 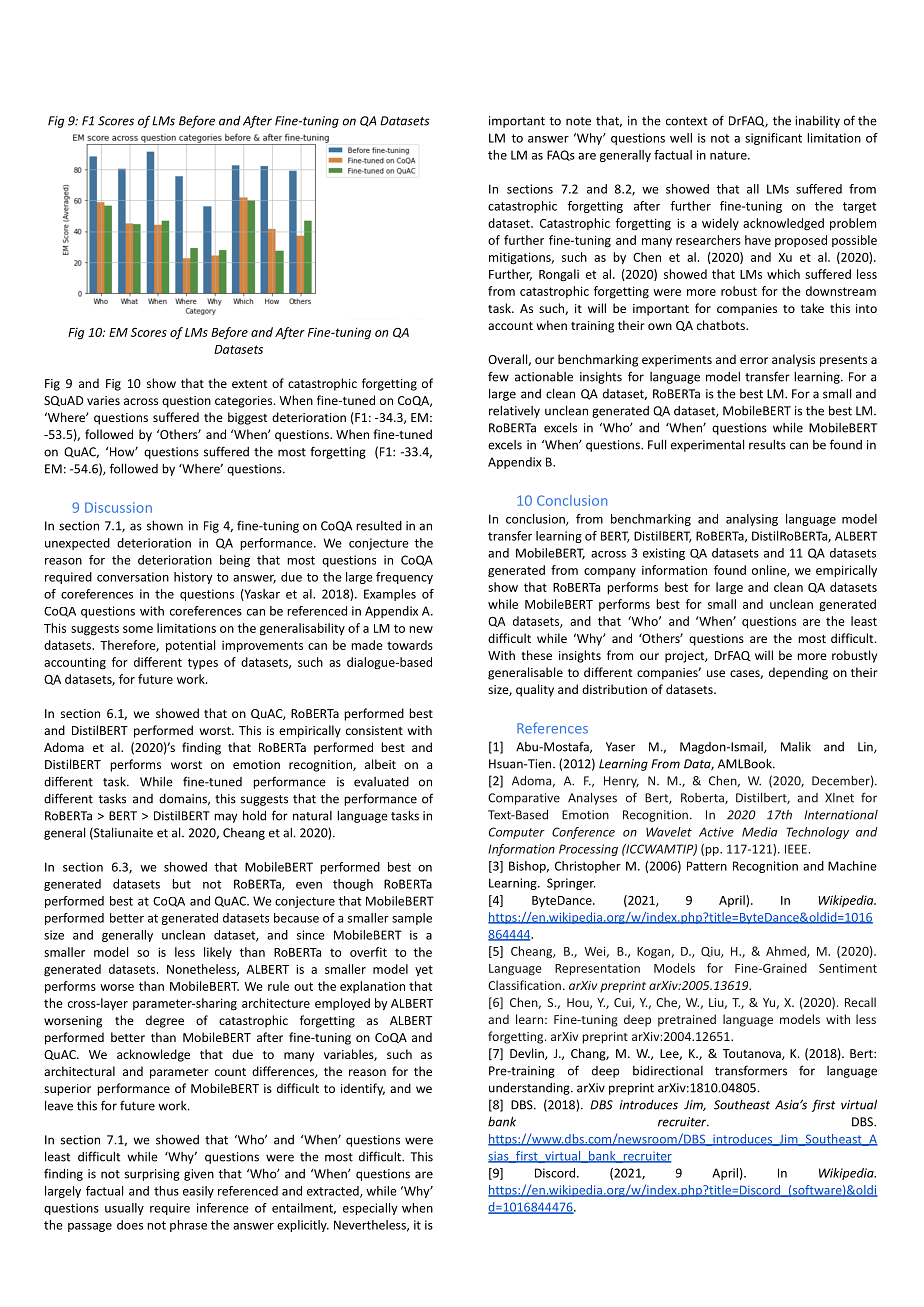 What do you see at coordinates (203, 664) in the screenshot?
I see `types` at bounding box center [203, 664].
